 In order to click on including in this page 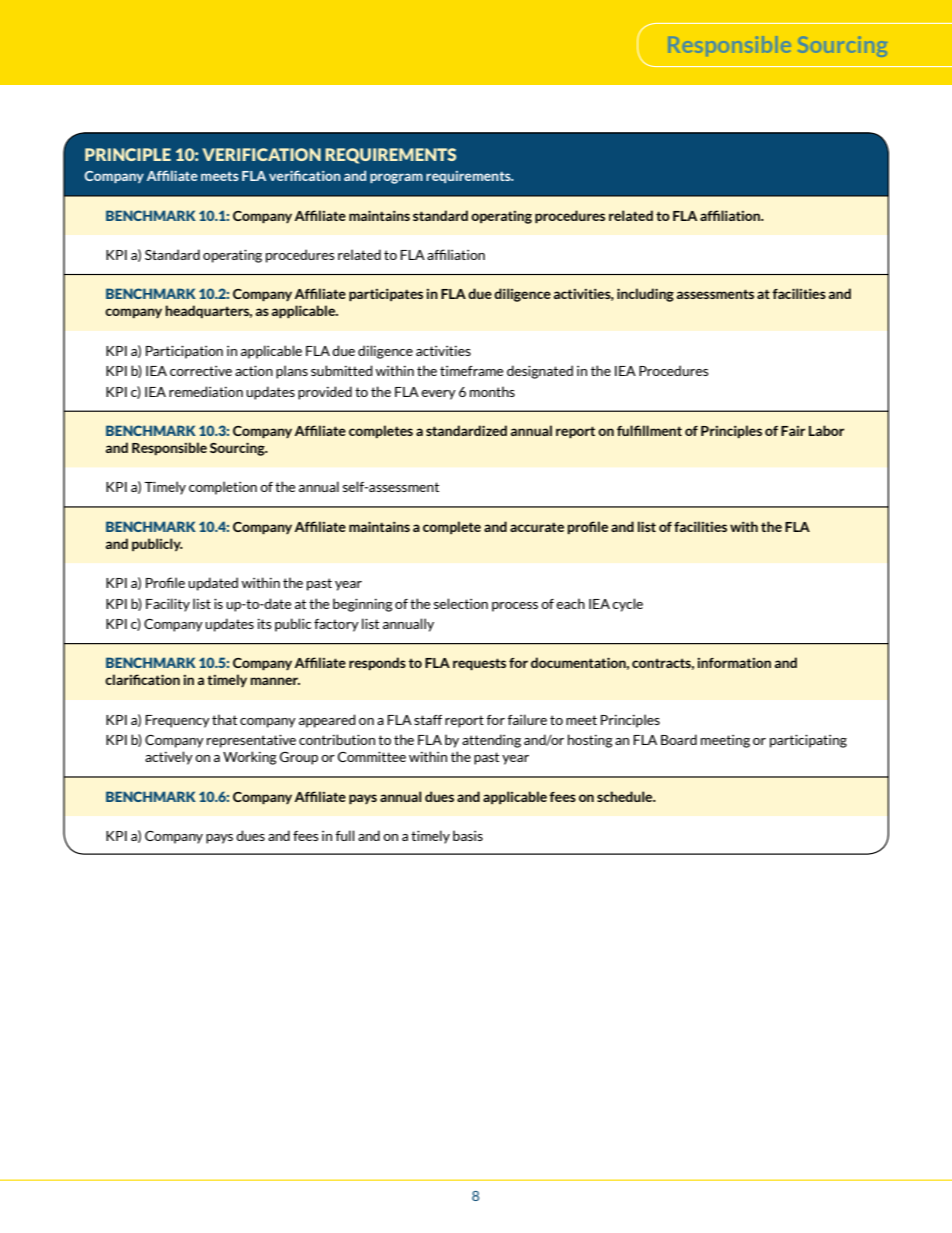, I will do `click(645, 295)`.
